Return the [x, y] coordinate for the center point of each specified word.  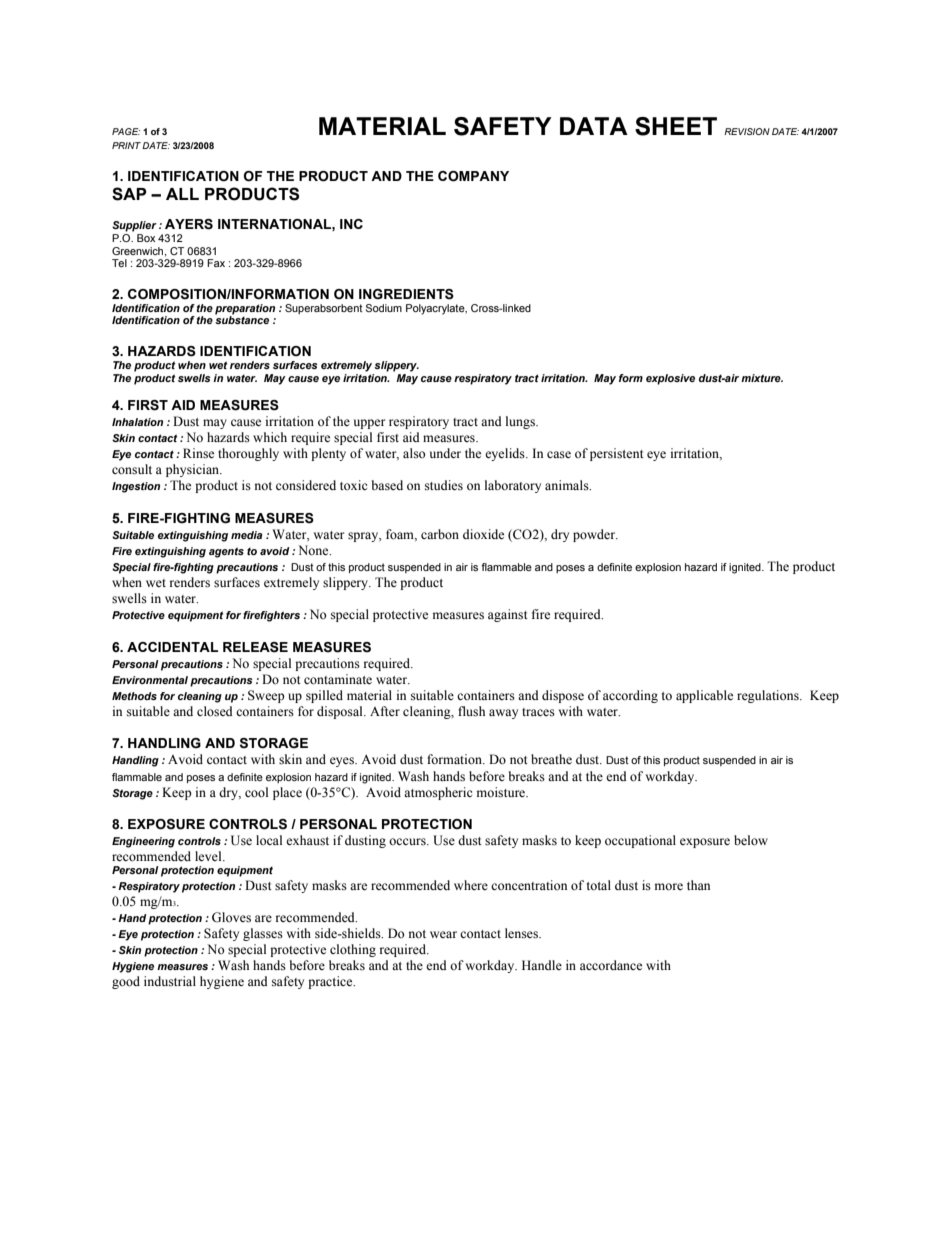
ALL [182, 194]
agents [226, 552]
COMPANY [473, 176]
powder [595, 535]
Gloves [231, 917]
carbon [440, 534]
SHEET [676, 126]
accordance [611, 965]
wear [443, 934]
